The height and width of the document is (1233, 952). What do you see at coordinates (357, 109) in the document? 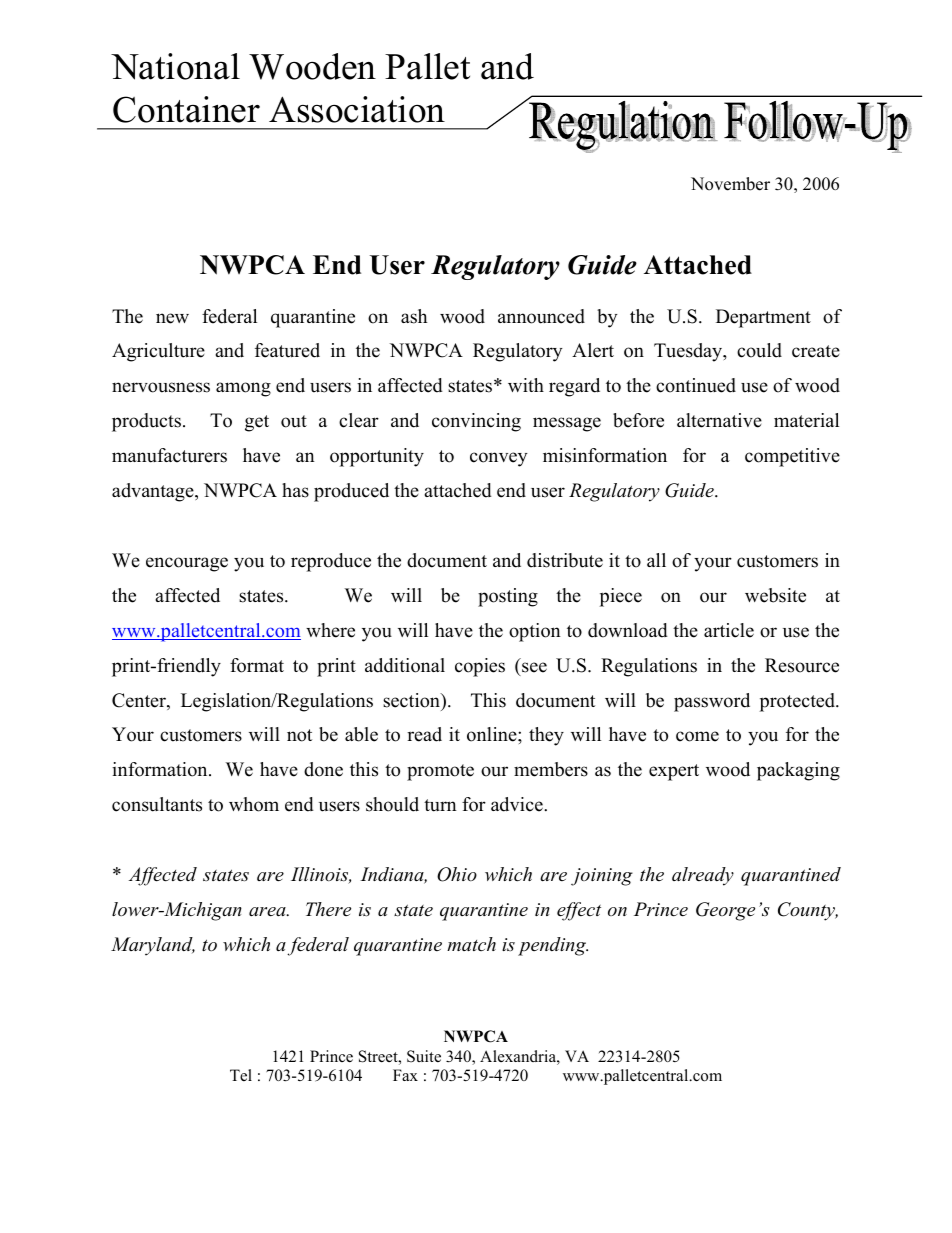
I see `Association` at bounding box center [357, 109].
